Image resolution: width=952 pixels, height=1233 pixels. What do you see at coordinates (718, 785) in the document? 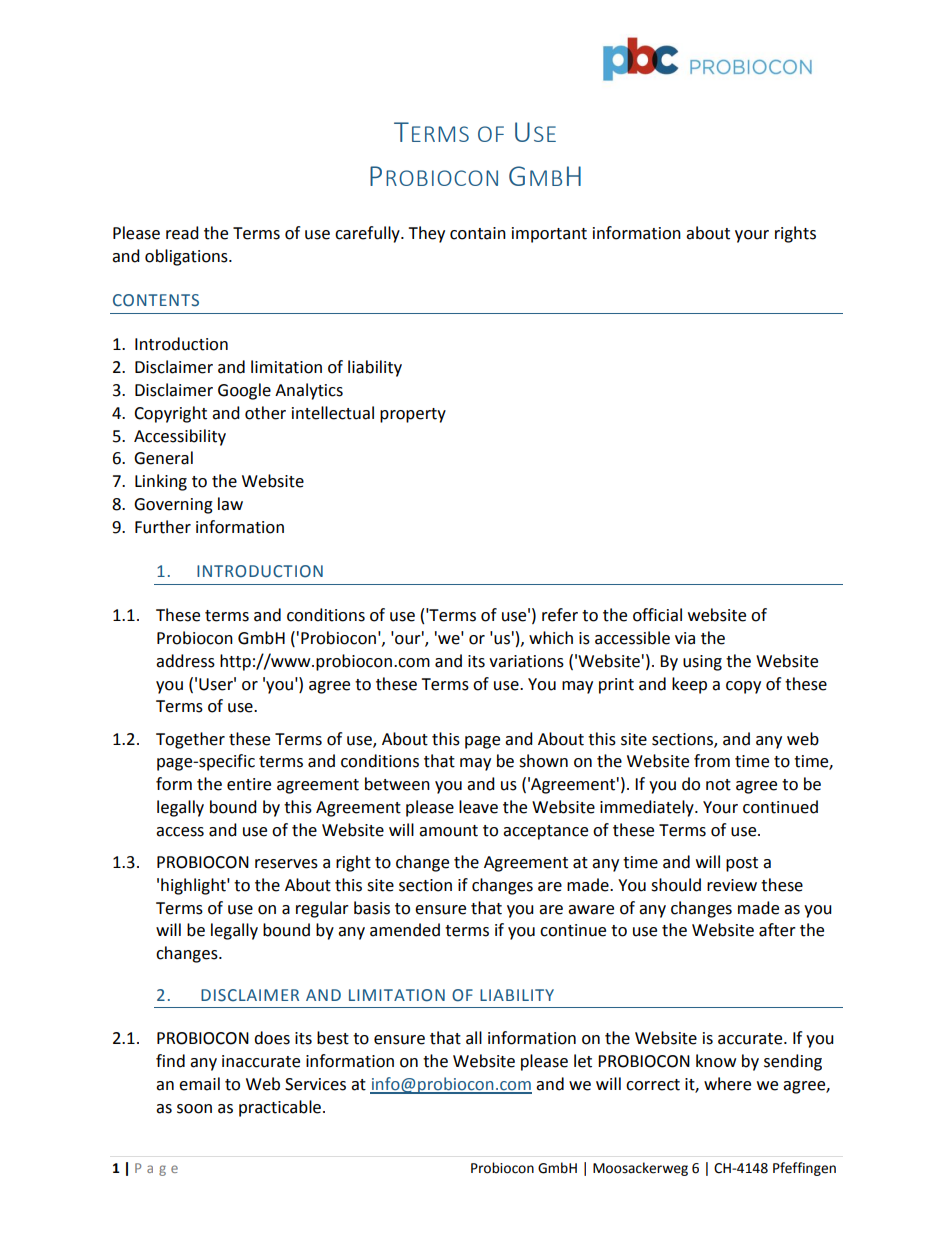
I see `not` at bounding box center [718, 785].
